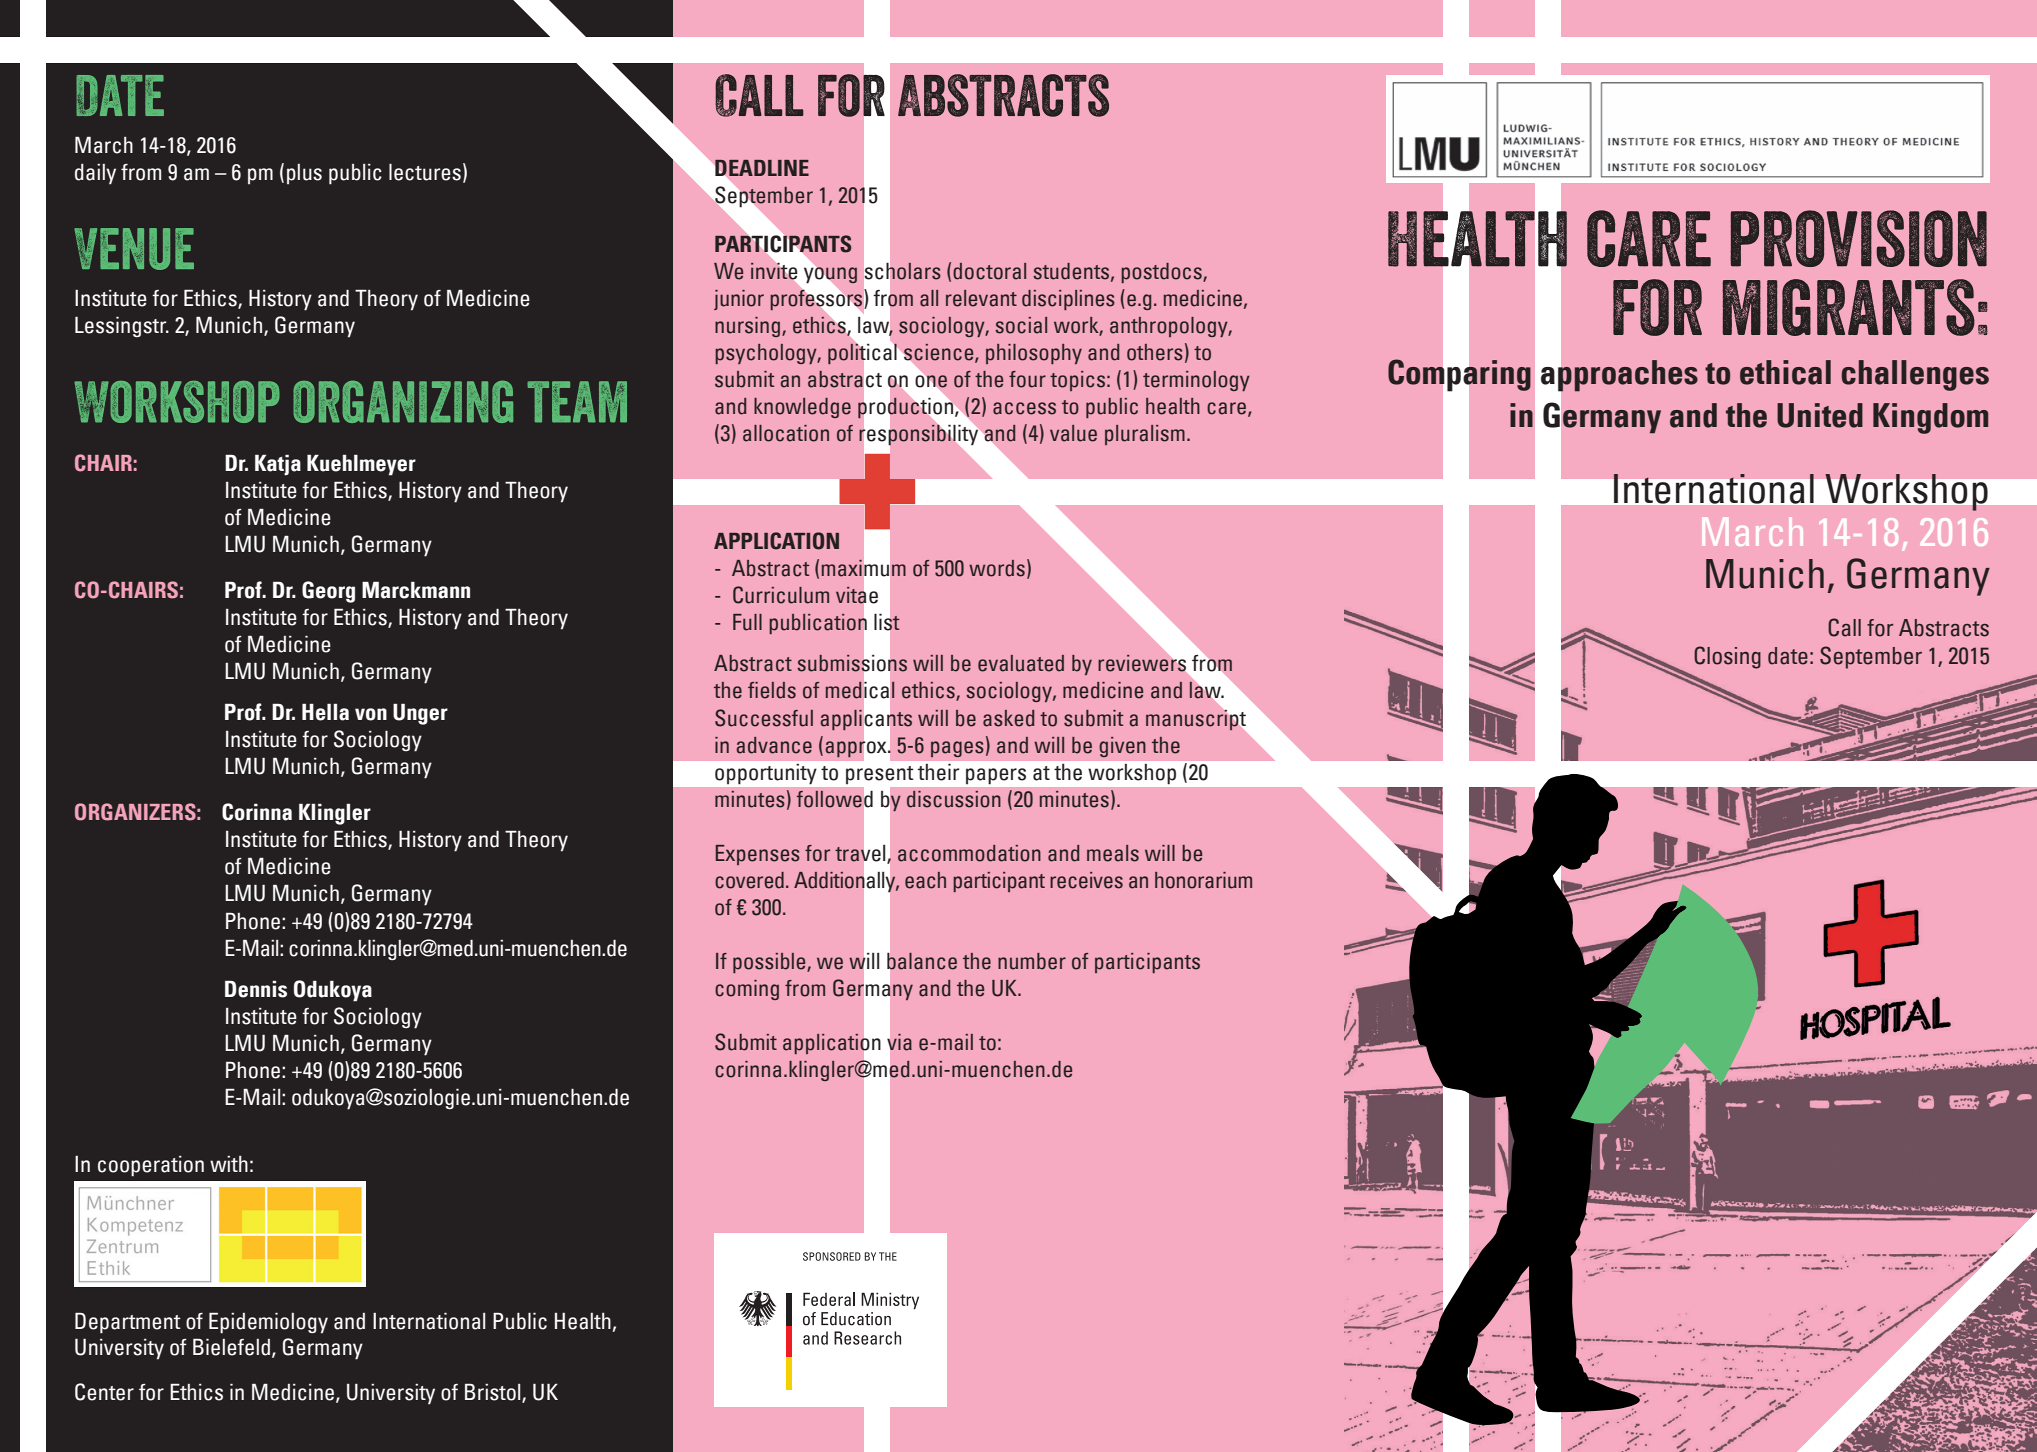 The width and height of the document is (2037, 1452). I want to click on provision, so click(1858, 238).
